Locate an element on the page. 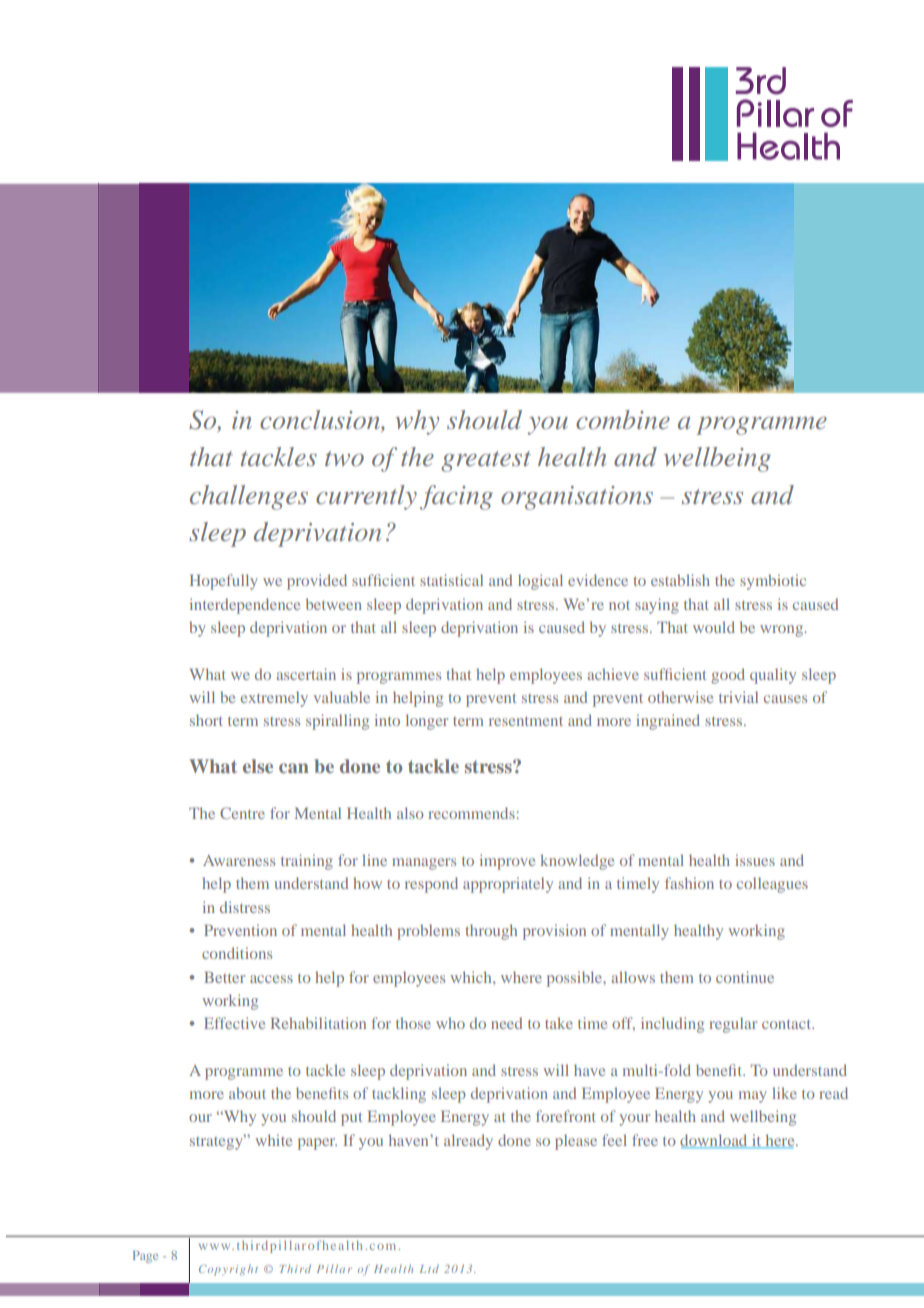 Image resolution: width=924 pixels, height=1308 pixels. download is located at coordinates (715, 1141).
